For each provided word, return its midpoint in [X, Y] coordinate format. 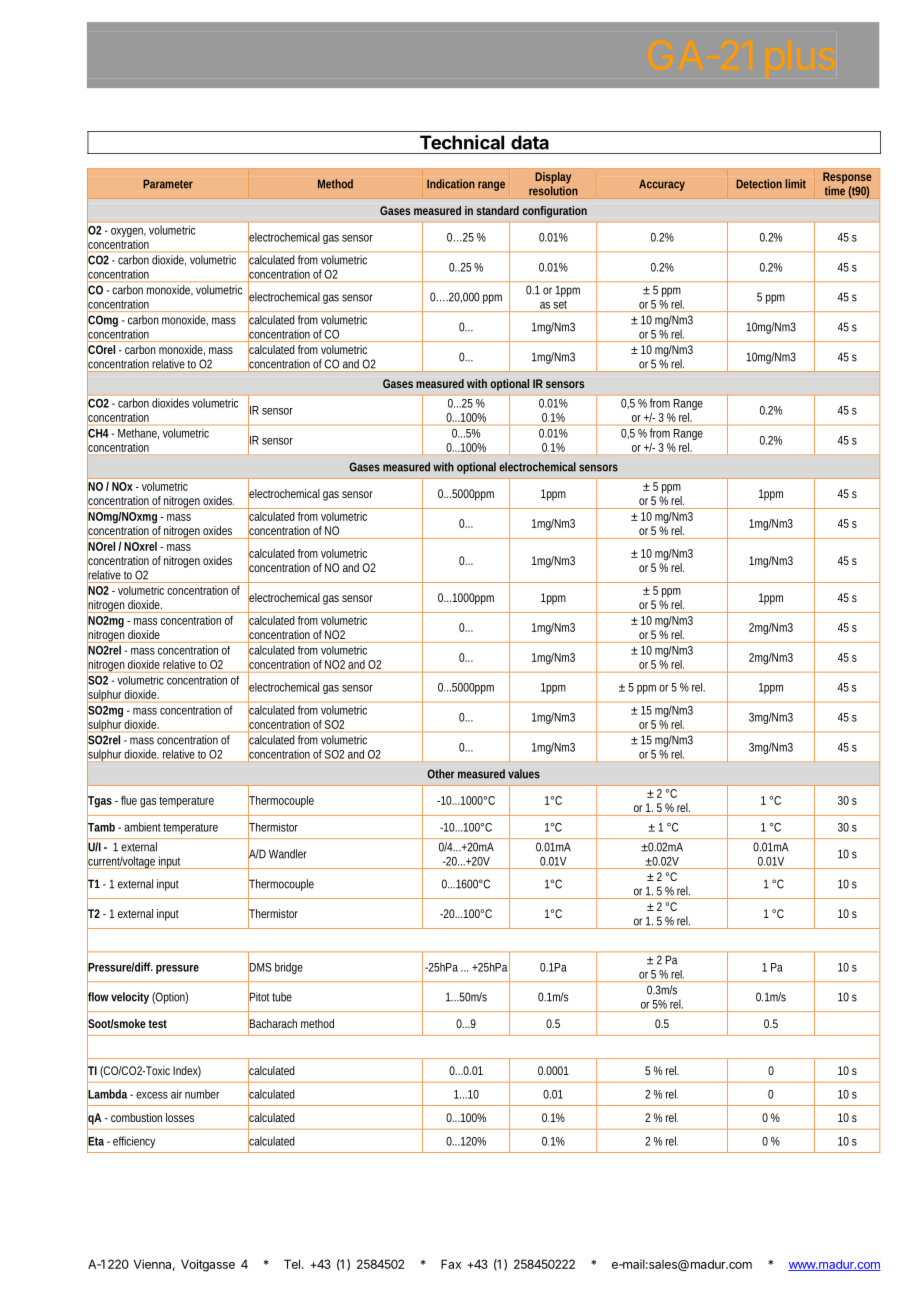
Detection [759, 184]
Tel [292, 1264]
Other [441, 774]
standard [498, 210]
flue [129, 800]
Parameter [168, 184]
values [524, 774]
